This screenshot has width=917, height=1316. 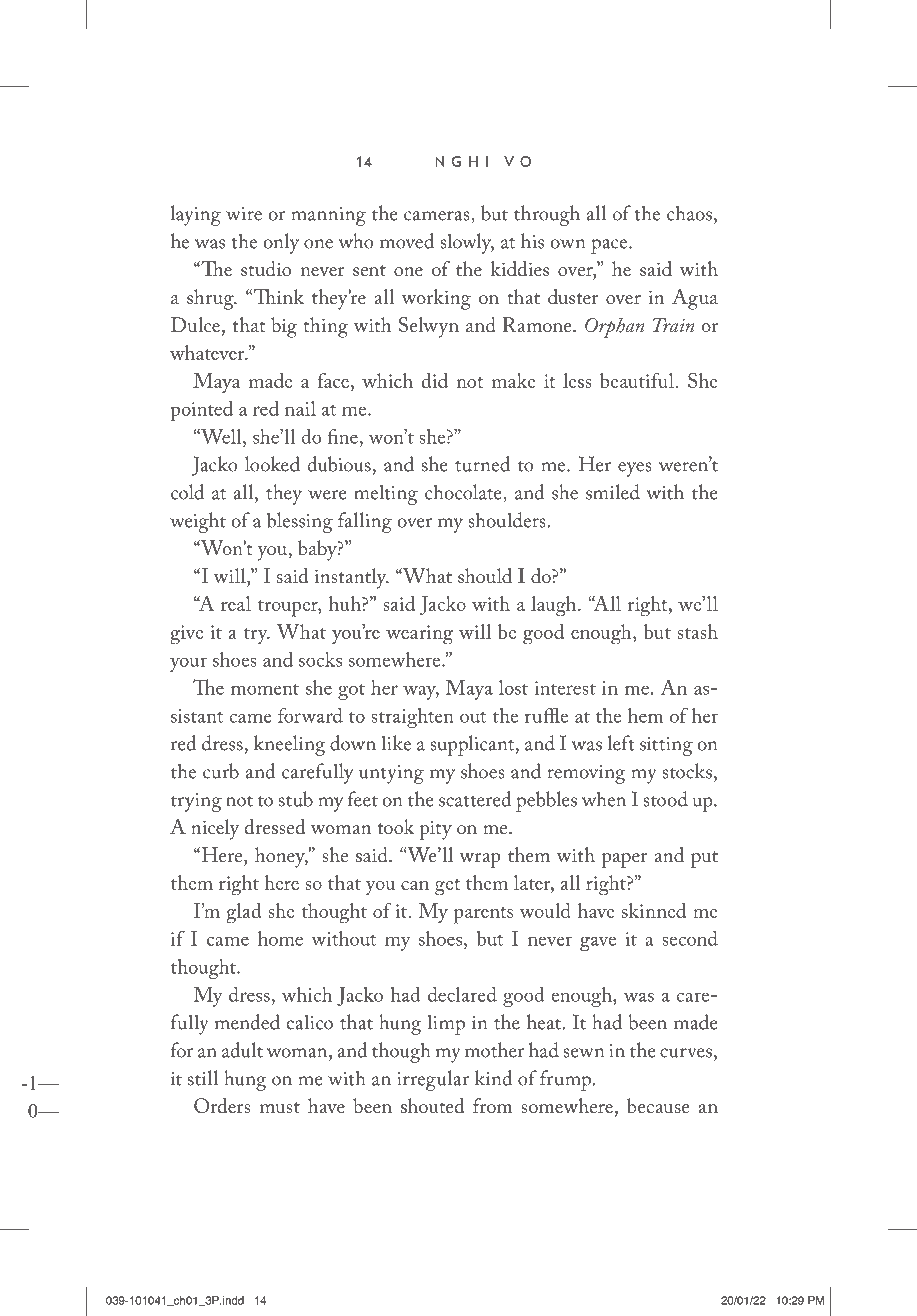 What do you see at coordinates (447, 887) in the screenshot?
I see `get` at bounding box center [447, 887].
